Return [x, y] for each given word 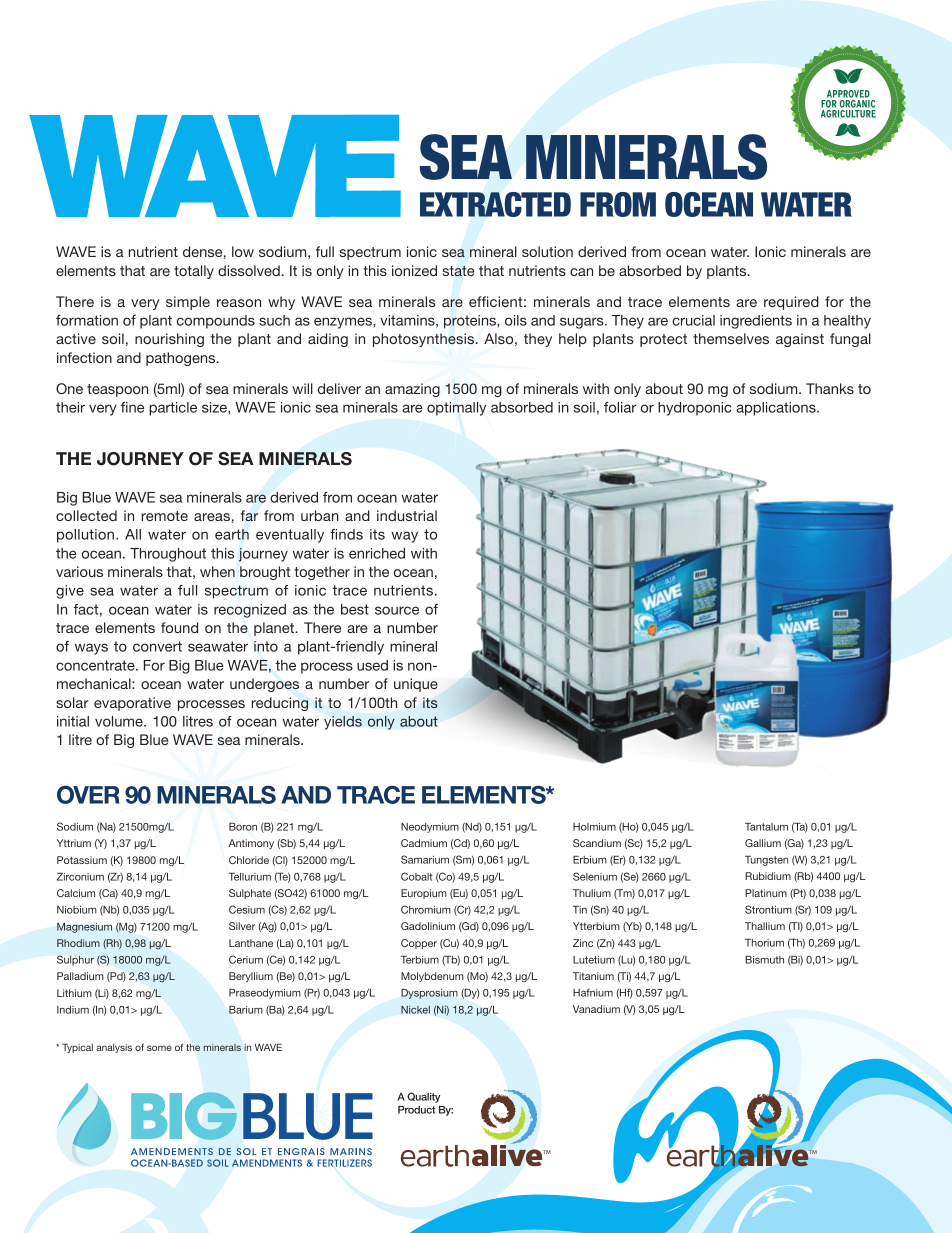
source [397, 610]
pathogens [182, 359]
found [179, 627]
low [243, 251]
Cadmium [424, 843]
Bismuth [764, 960]
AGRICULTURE [848, 114]
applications [777, 409]
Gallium [763, 843]
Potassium [82, 860]
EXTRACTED [495, 204]
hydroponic [695, 409]
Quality [423, 1097]
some [159, 1048]
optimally [456, 409]
